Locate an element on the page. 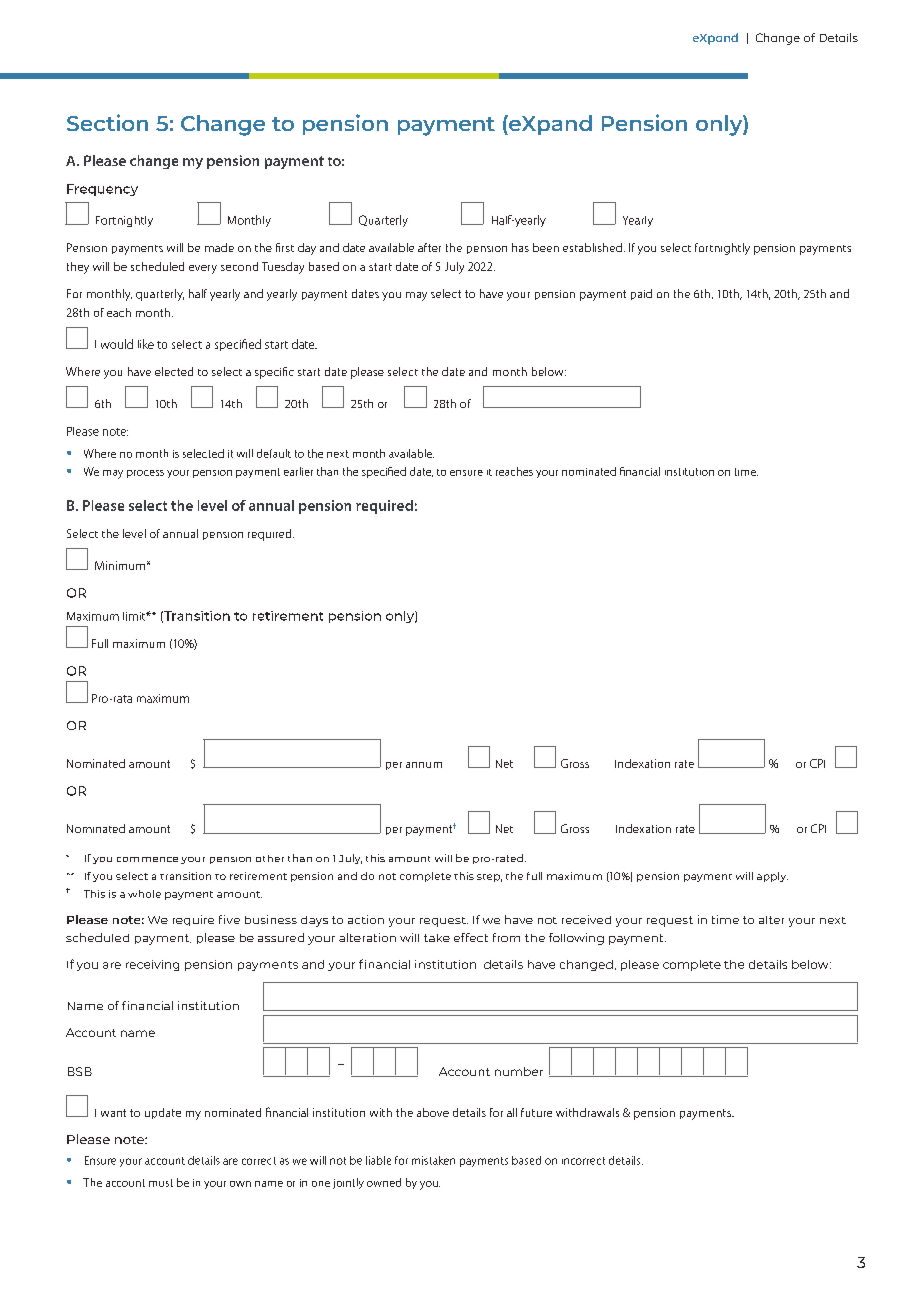  liable is located at coordinates (378, 1160).
